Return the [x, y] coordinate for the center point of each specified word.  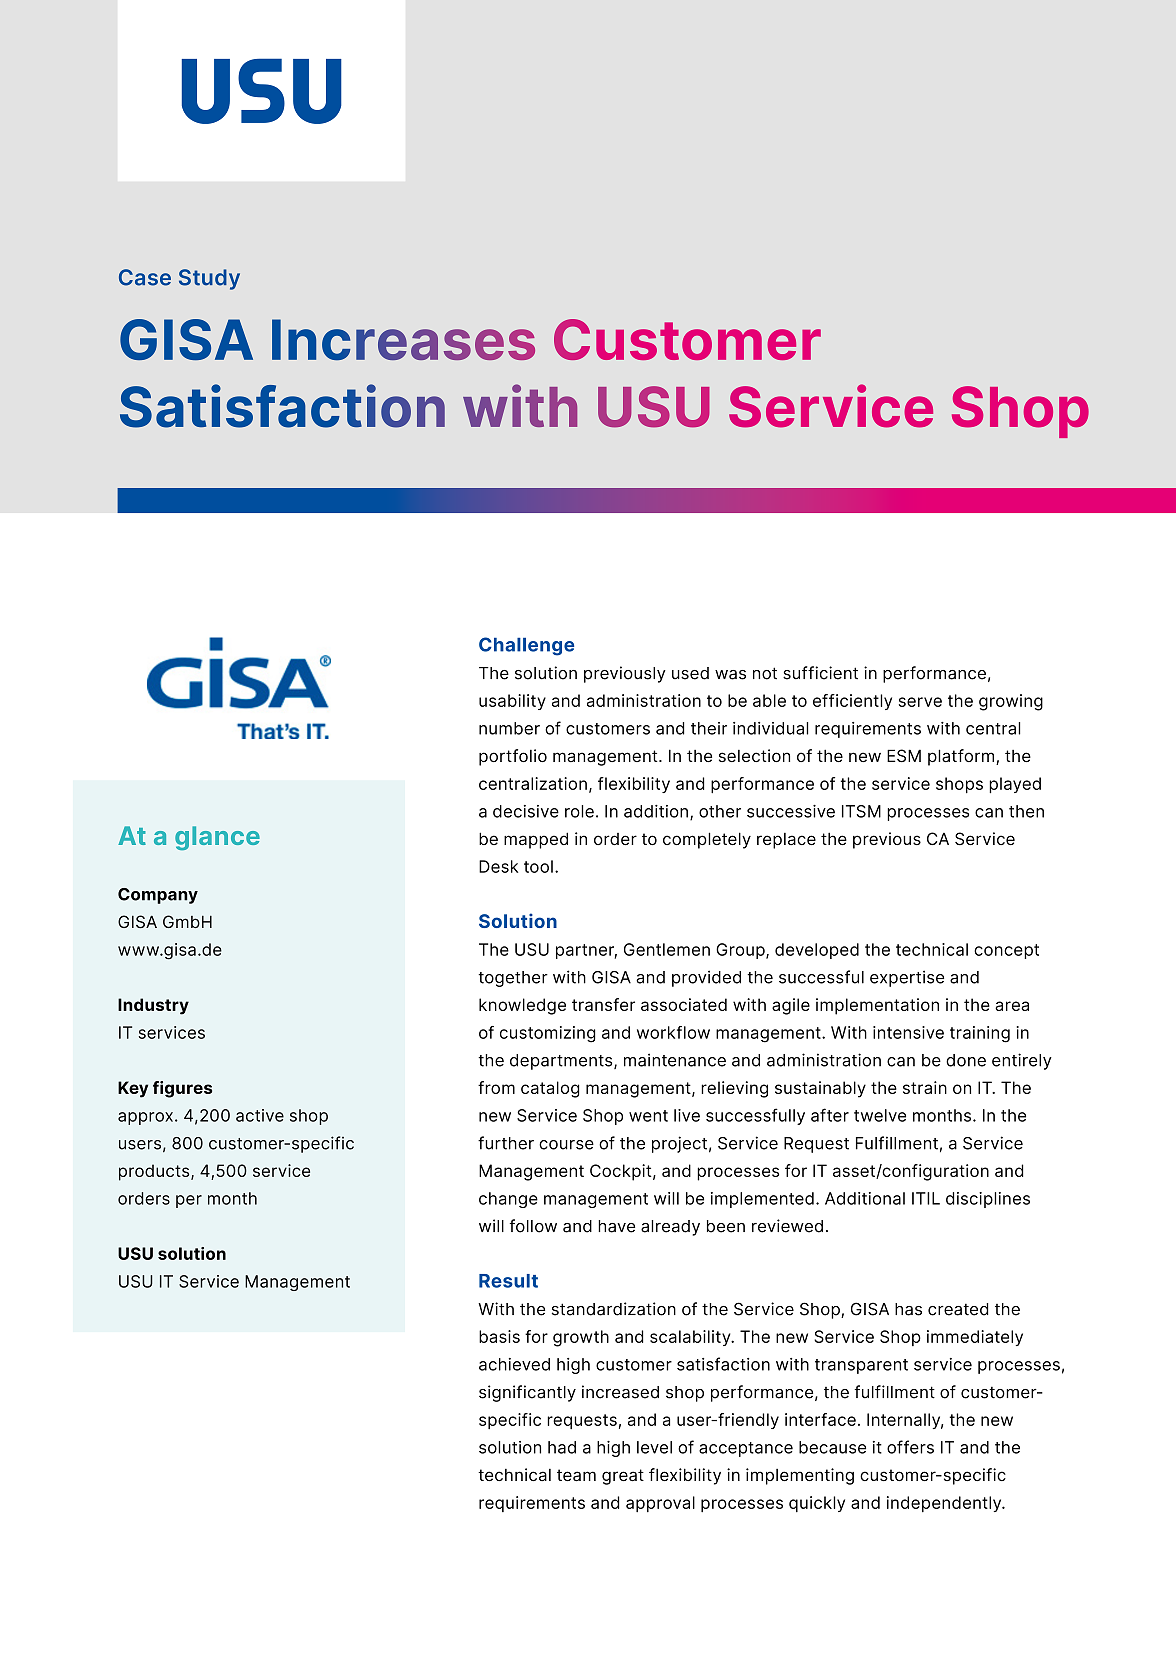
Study [209, 279]
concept [1006, 951]
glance [217, 838]
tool [538, 866]
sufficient [820, 673]
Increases [403, 340]
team [576, 1475]
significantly [527, 1393]
